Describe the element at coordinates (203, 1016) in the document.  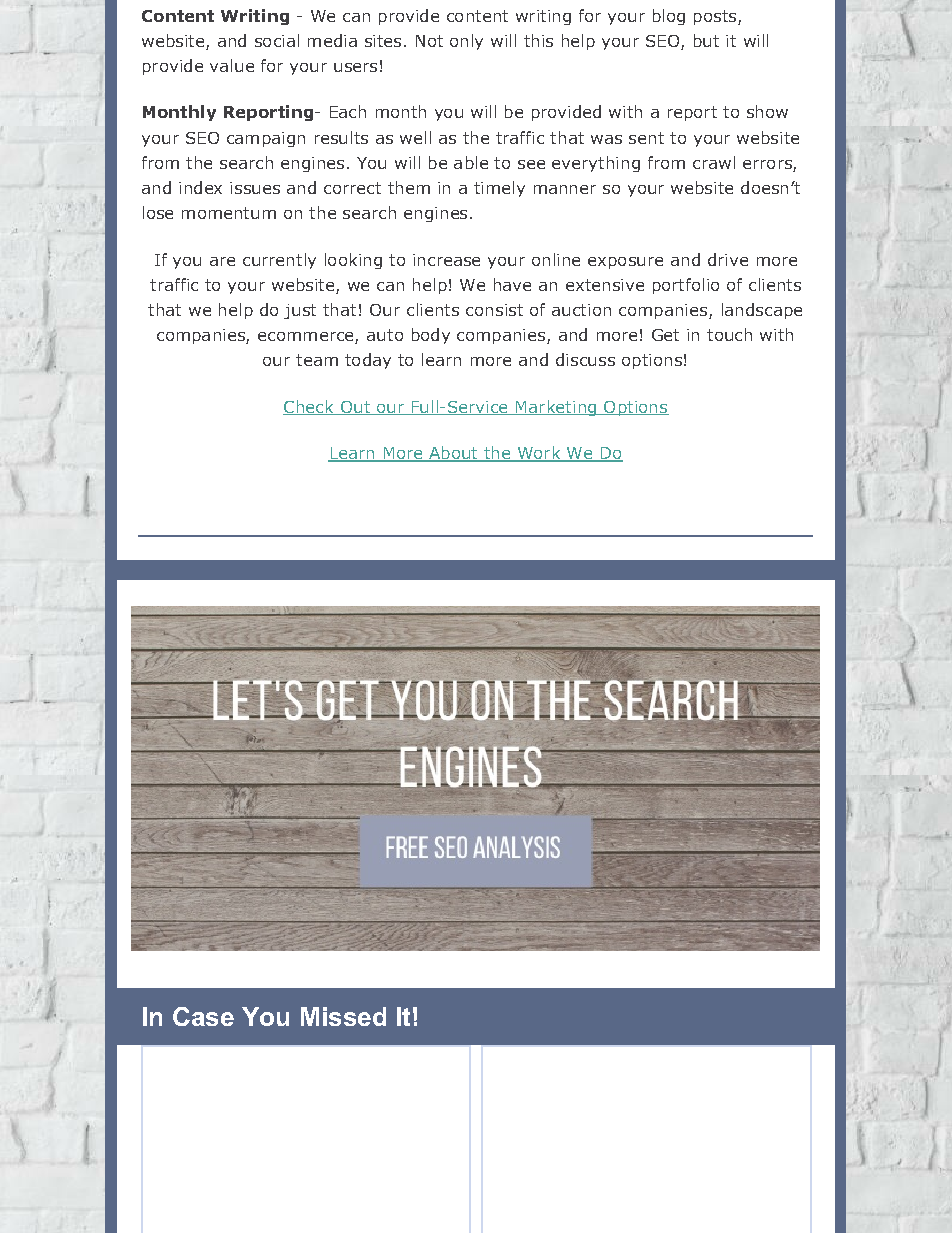
I see `Case` at that location.
